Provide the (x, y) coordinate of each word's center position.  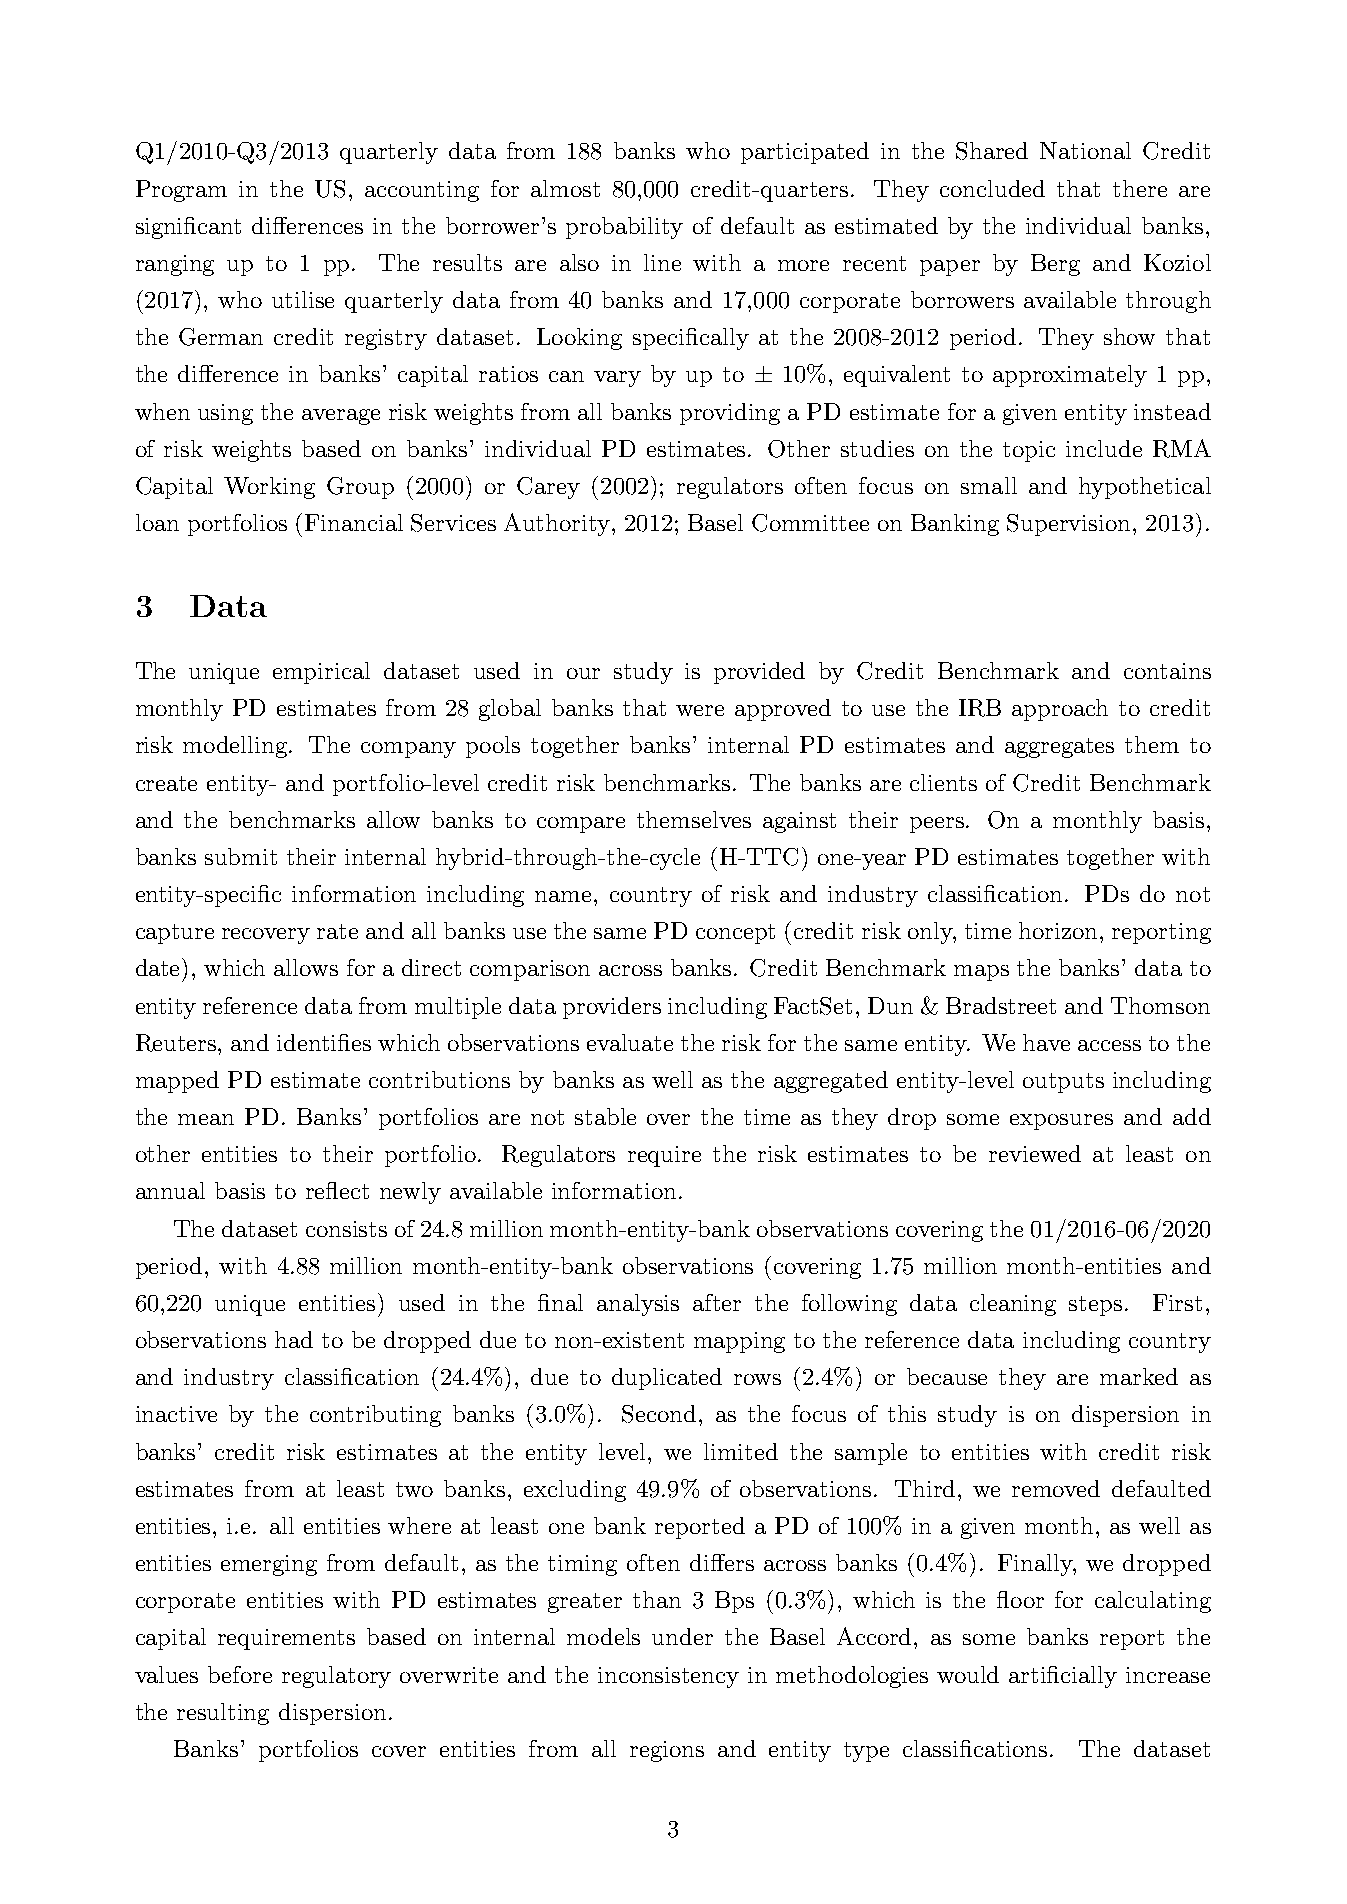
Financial (354, 522)
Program (181, 191)
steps (1095, 1306)
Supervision (1070, 525)
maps (981, 973)
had (294, 1339)
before (240, 1674)
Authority (557, 524)
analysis (638, 1305)
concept (735, 934)
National (1085, 150)
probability (624, 228)
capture (175, 934)
